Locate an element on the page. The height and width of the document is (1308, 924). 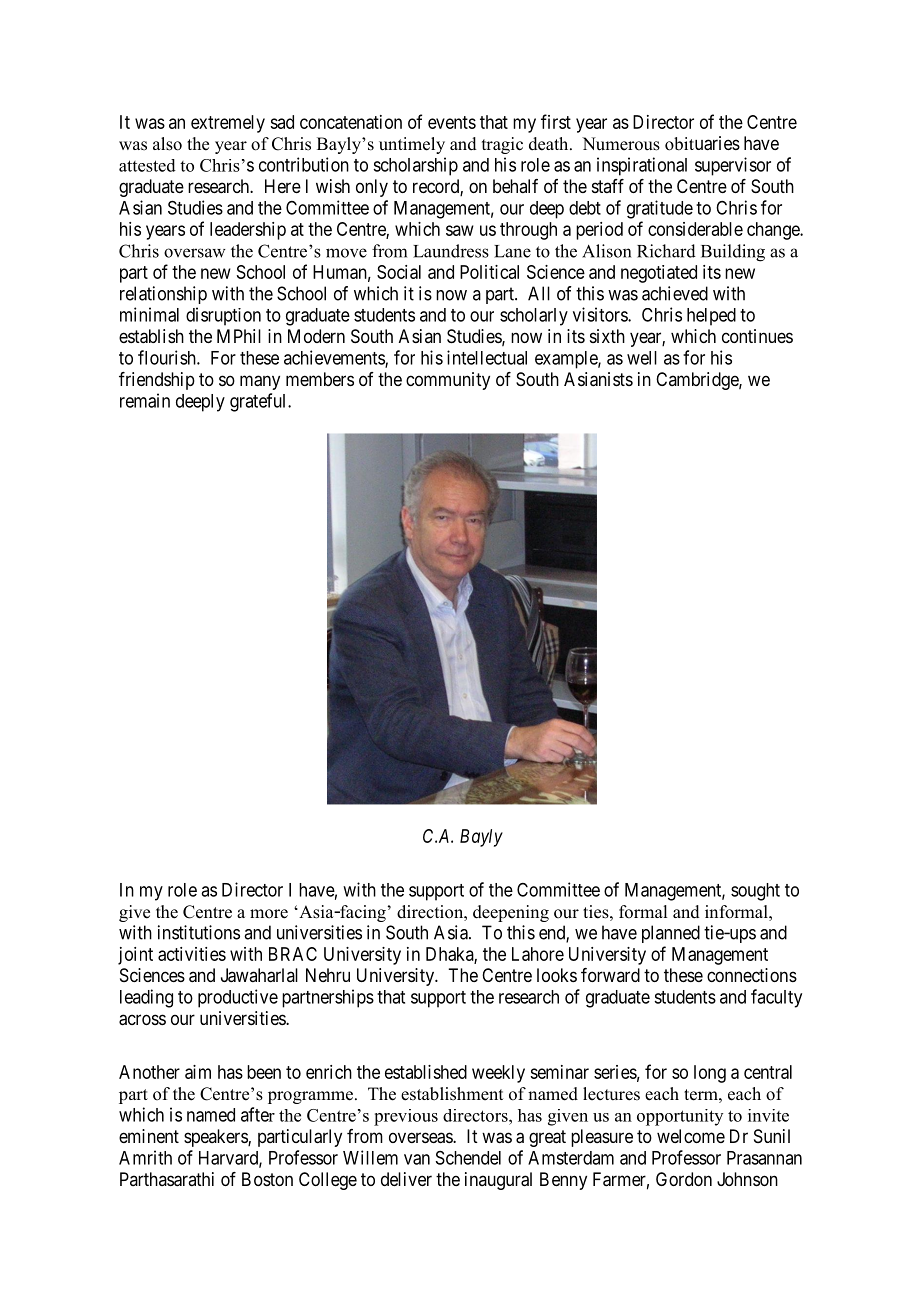
community is located at coordinates (448, 381).
